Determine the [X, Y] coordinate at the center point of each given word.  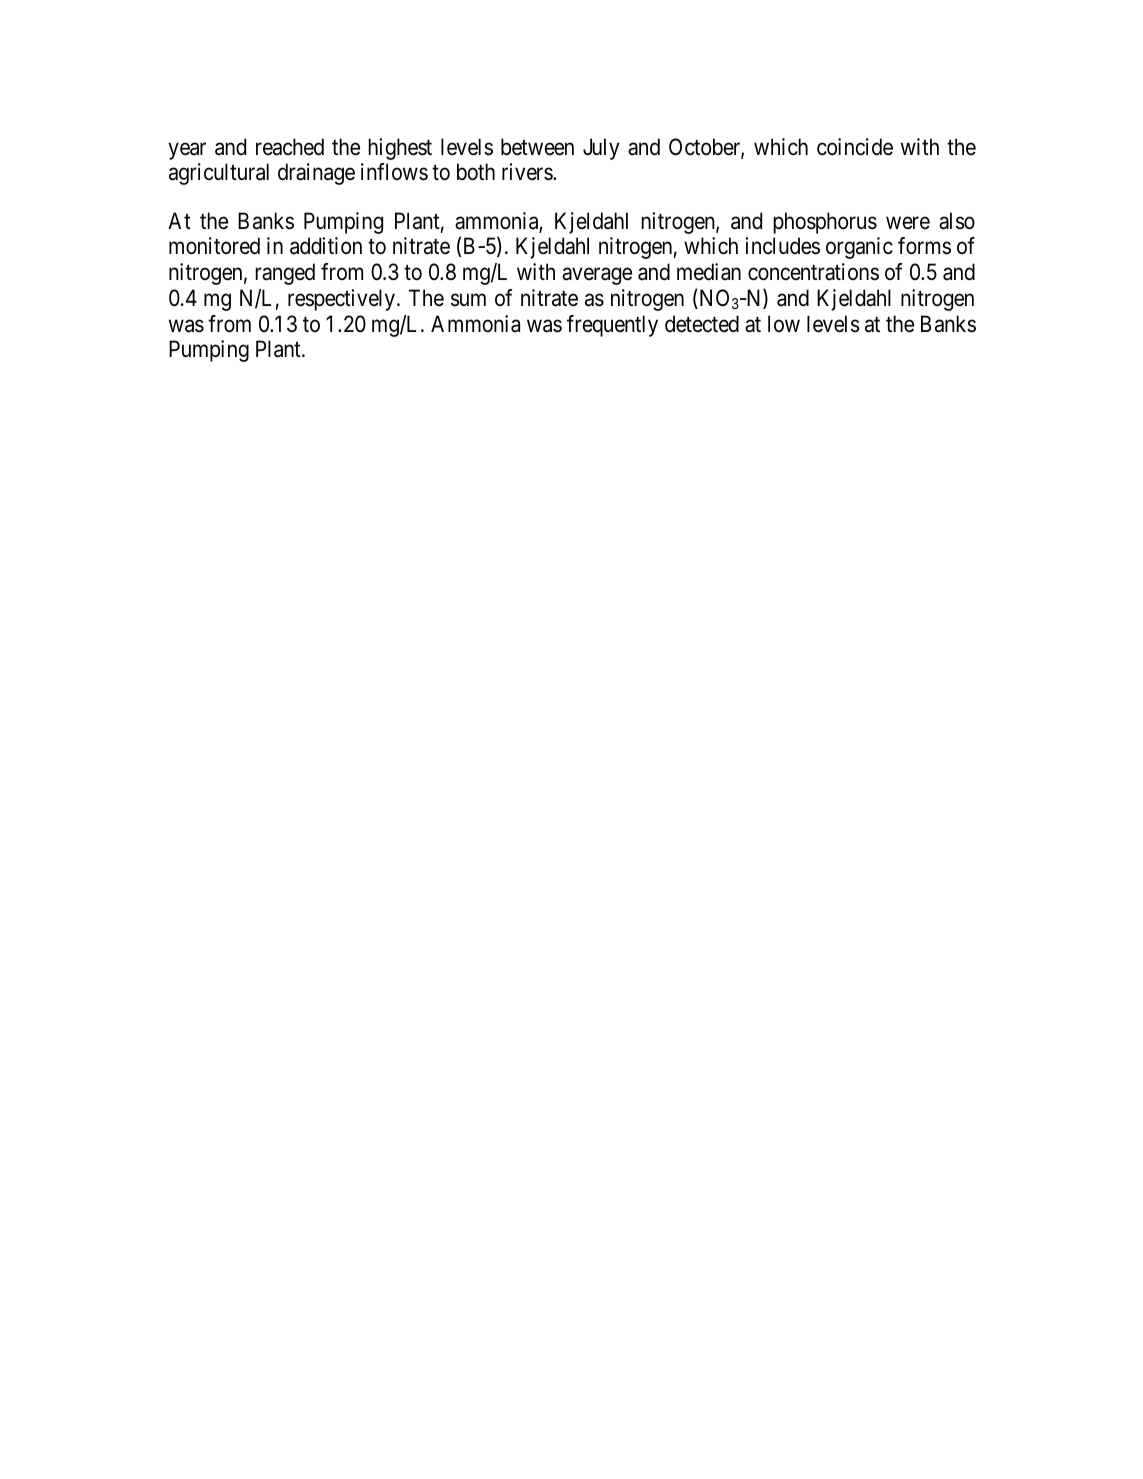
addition [326, 246]
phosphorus [825, 223]
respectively [341, 300]
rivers [528, 172]
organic [859, 248]
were [908, 223]
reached [290, 147]
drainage [316, 174]
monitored [214, 246]
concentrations [813, 272]
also [957, 221]
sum [468, 300]
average [597, 276]
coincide [855, 147]
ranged [285, 274]
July [601, 149]
